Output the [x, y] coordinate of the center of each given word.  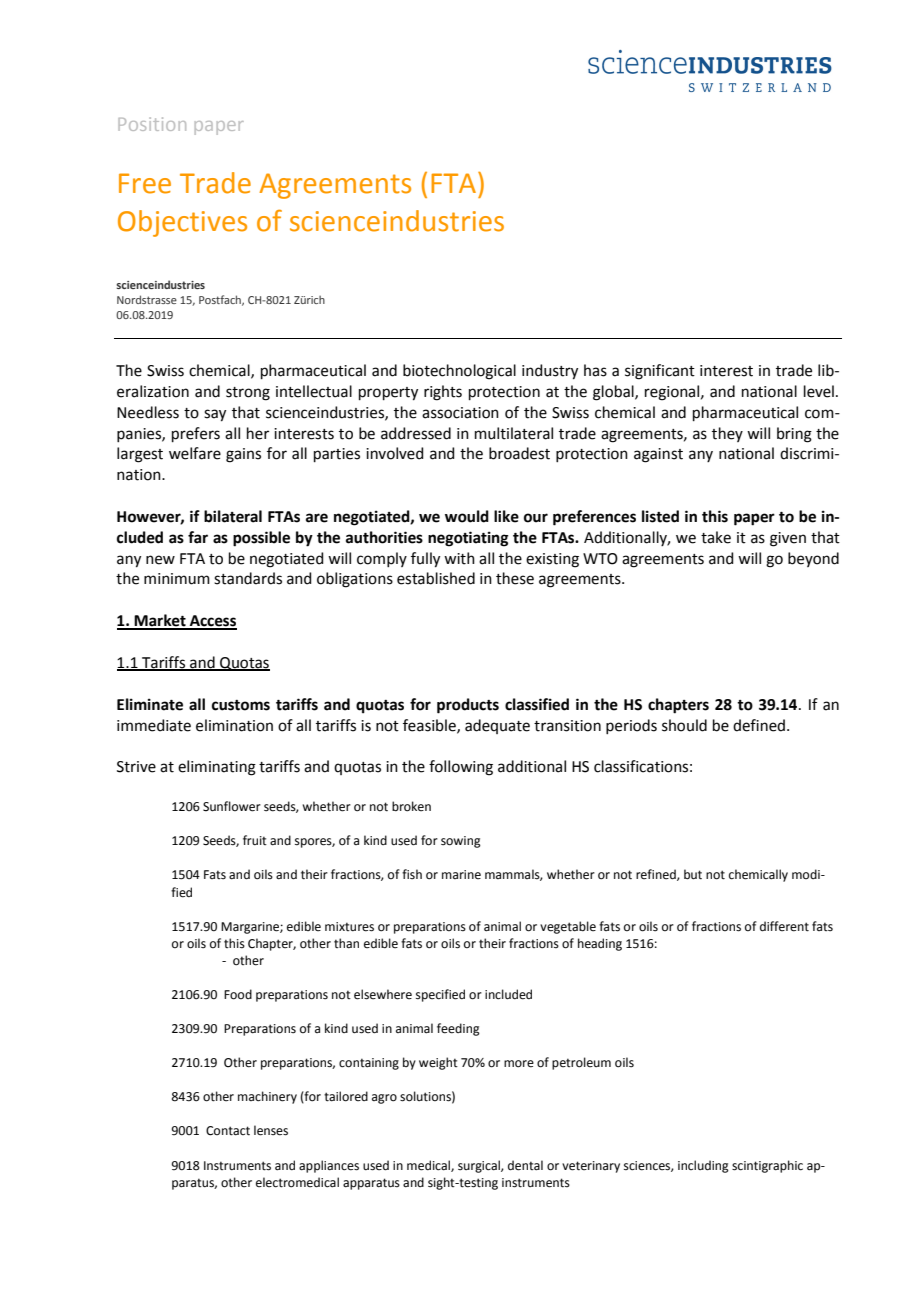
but [693, 874]
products [468, 706]
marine [461, 875]
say [215, 415]
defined [759, 725]
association [460, 413]
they [727, 434]
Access [212, 622]
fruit [255, 840]
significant [660, 372]
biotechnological [459, 372]
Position [152, 124]
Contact [228, 1131]
